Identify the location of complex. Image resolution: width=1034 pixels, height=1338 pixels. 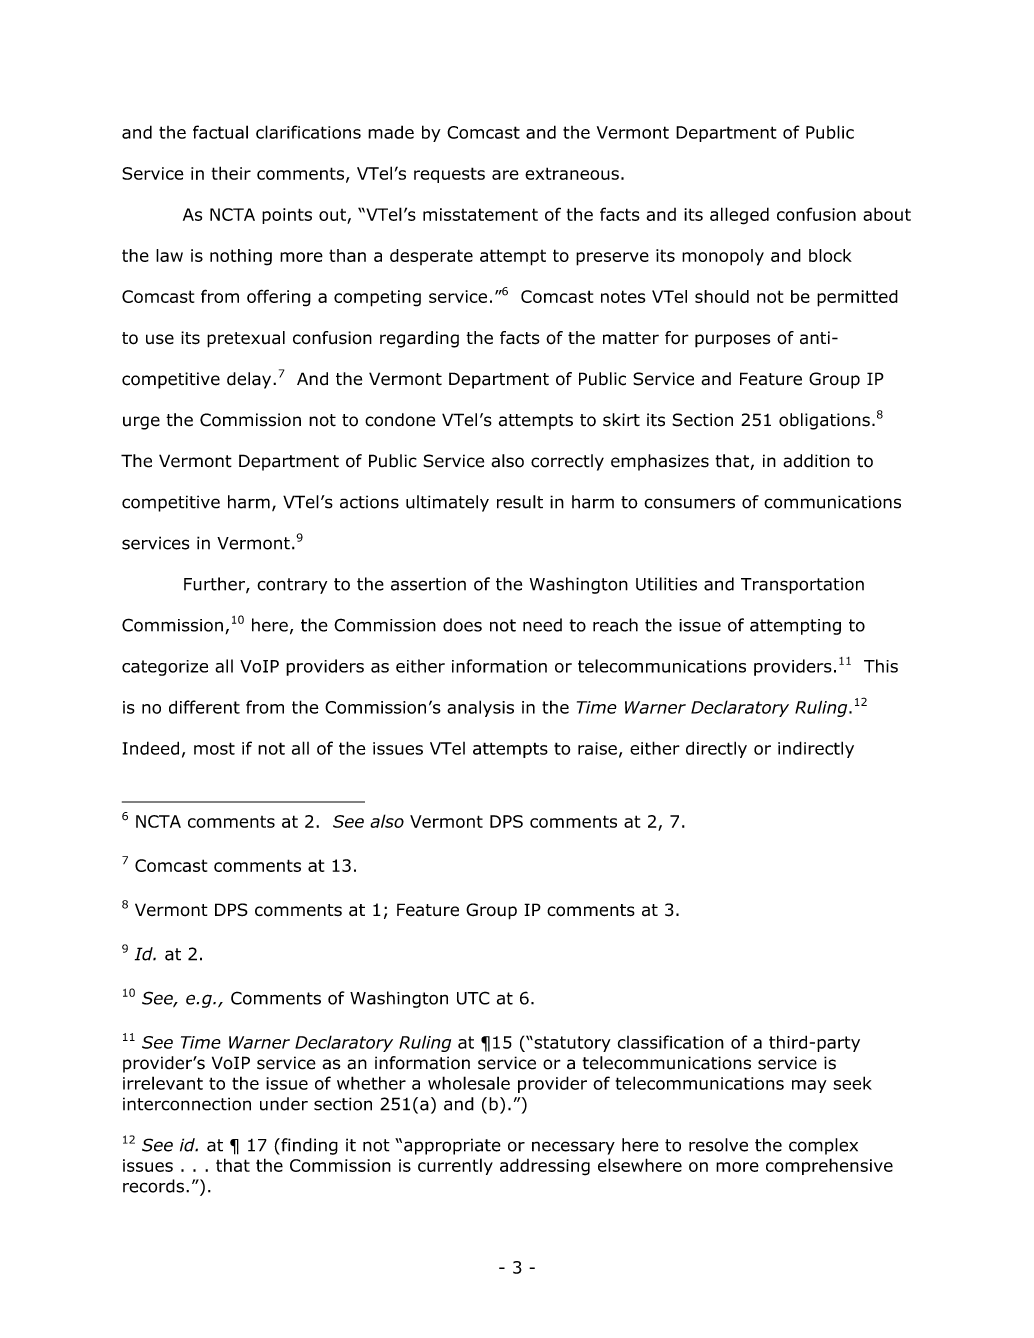
(823, 1146).
